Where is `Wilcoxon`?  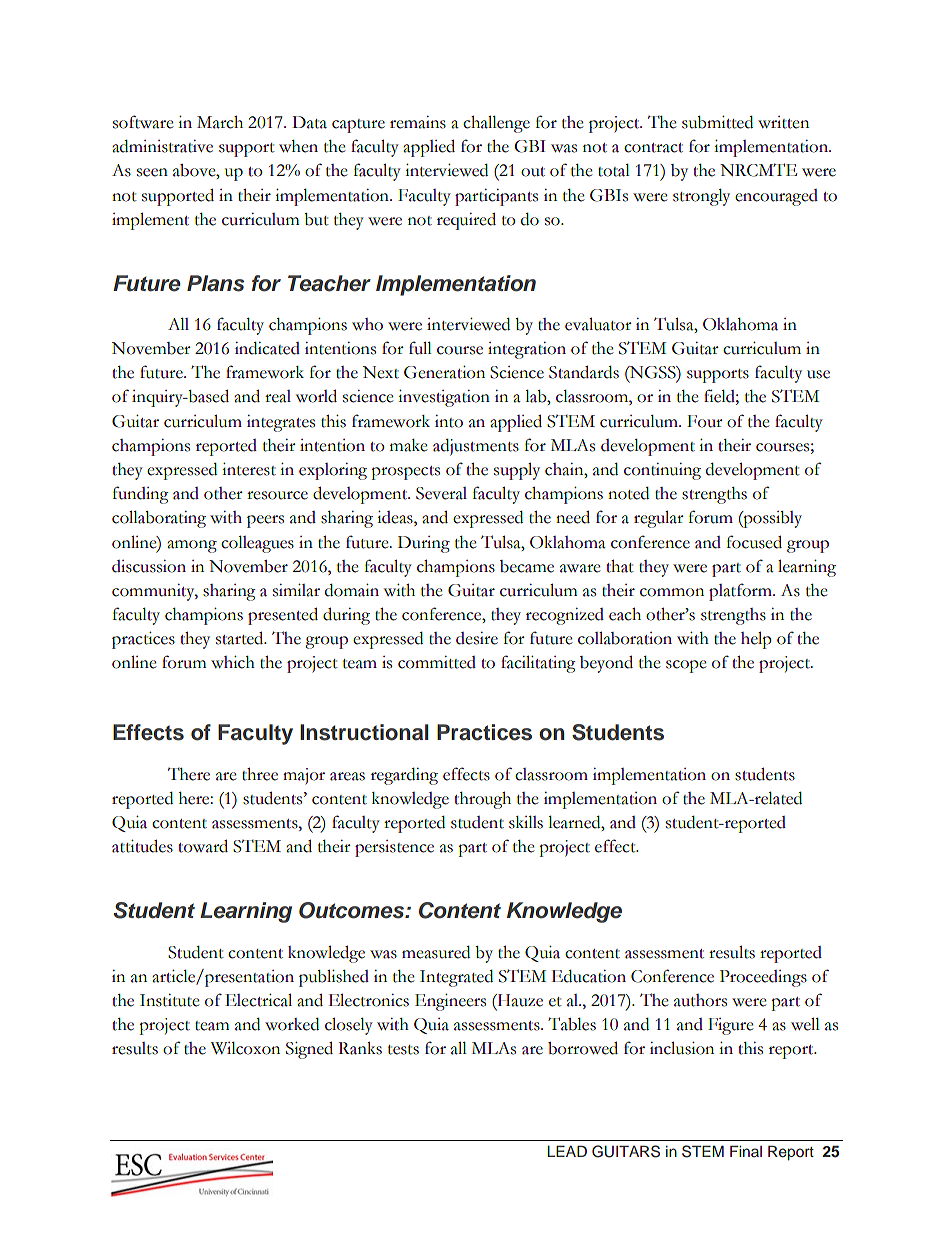
Wilcoxon is located at coordinates (245, 1048).
